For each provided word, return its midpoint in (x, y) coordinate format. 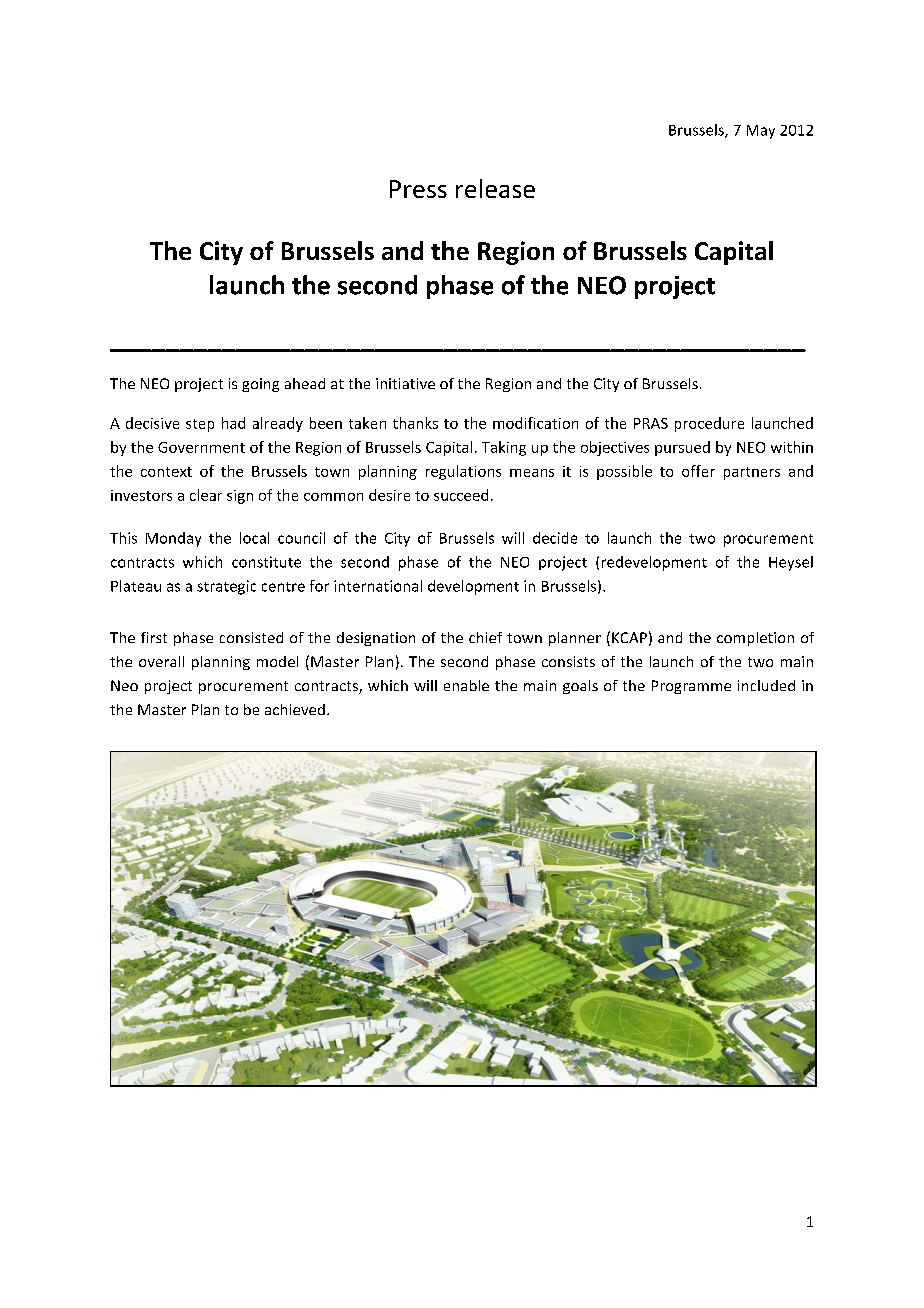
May (761, 132)
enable (466, 685)
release (495, 188)
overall (161, 661)
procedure (709, 424)
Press (418, 189)
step (200, 425)
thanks (415, 423)
